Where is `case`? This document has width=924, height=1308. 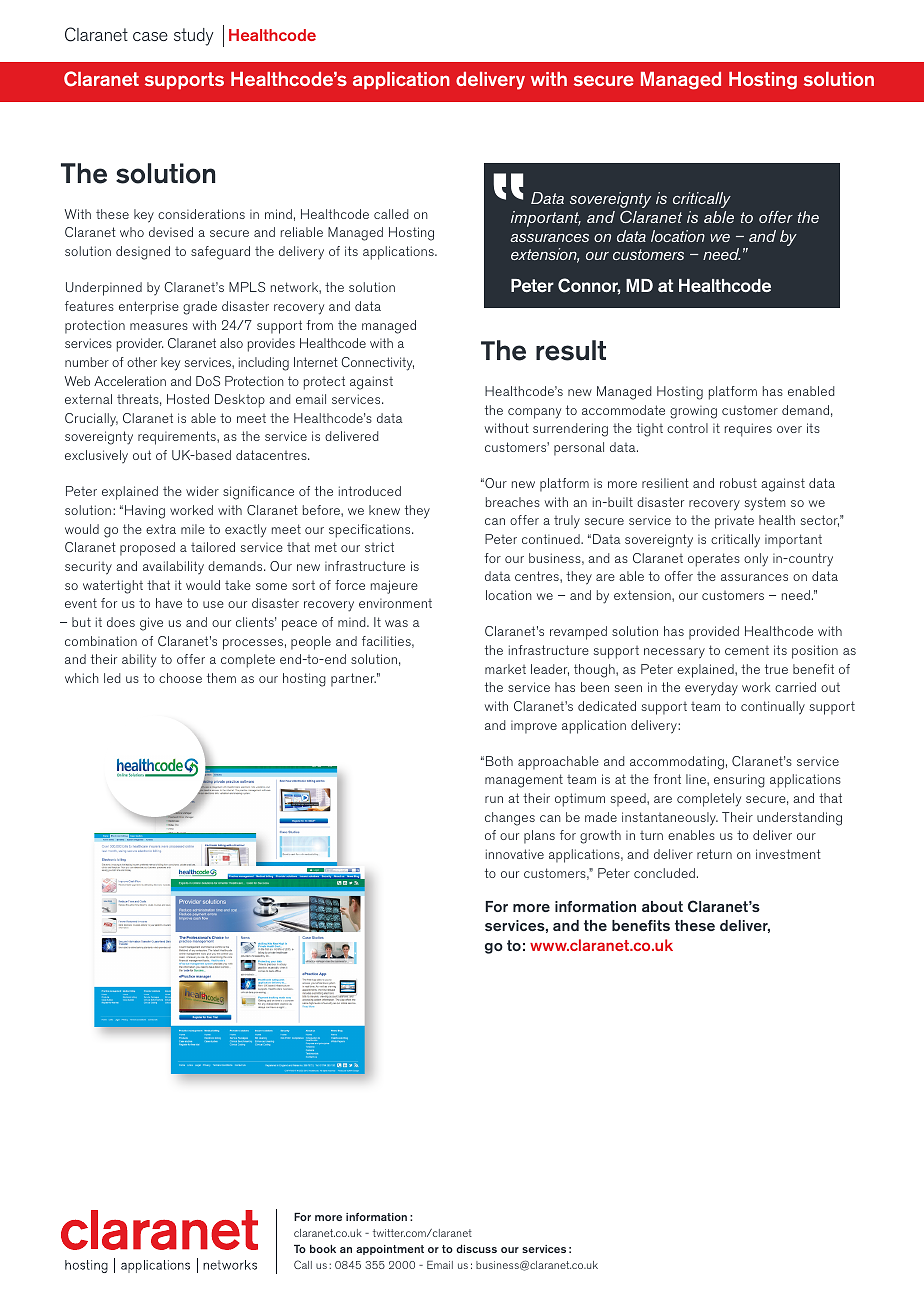 case is located at coordinates (150, 36).
